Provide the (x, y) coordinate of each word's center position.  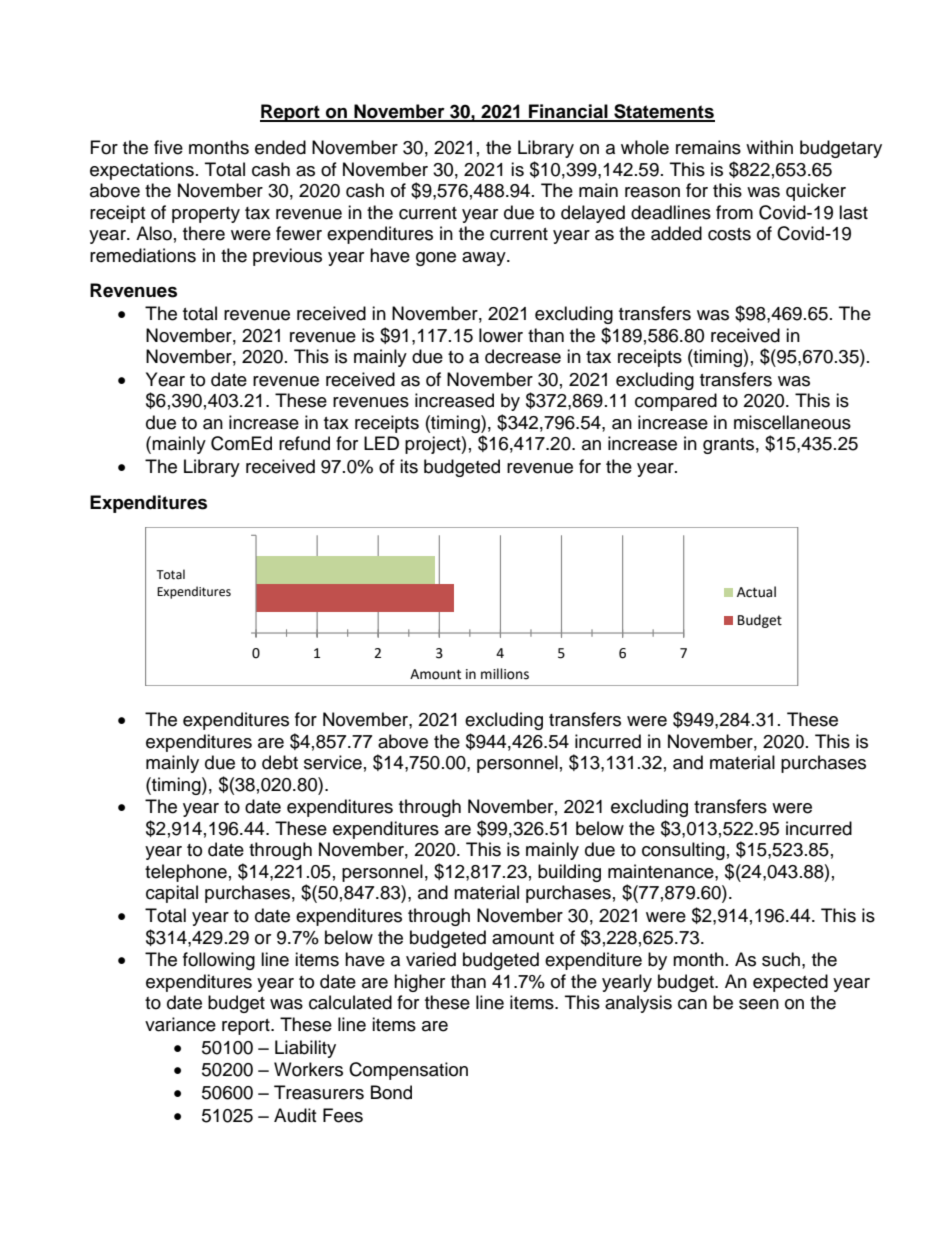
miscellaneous (792, 422)
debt (280, 762)
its (409, 466)
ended (280, 147)
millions (505, 674)
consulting (683, 851)
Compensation (408, 1071)
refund (304, 443)
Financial (568, 112)
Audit (295, 1115)
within (769, 147)
